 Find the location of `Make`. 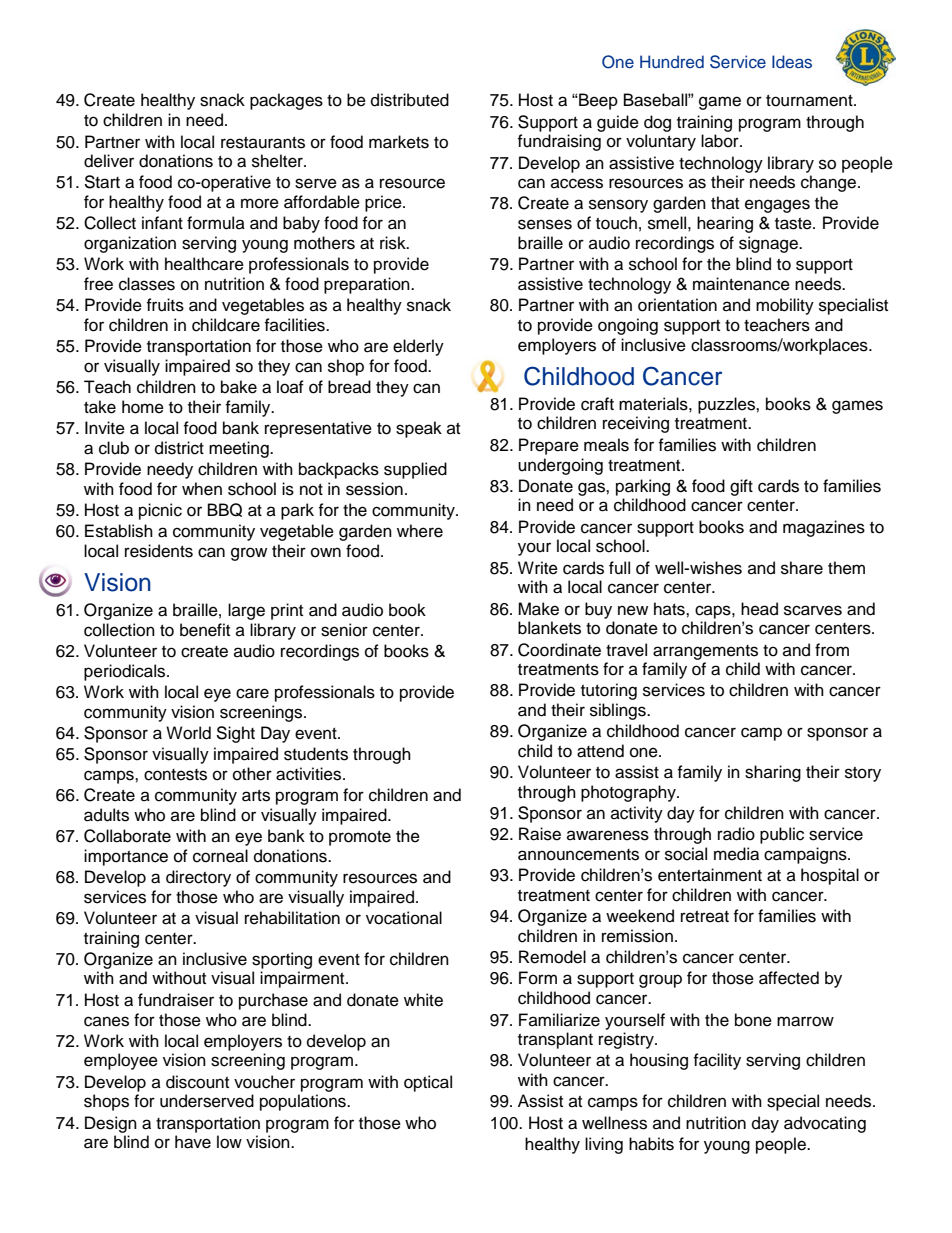

Make is located at coordinates (538, 609).
